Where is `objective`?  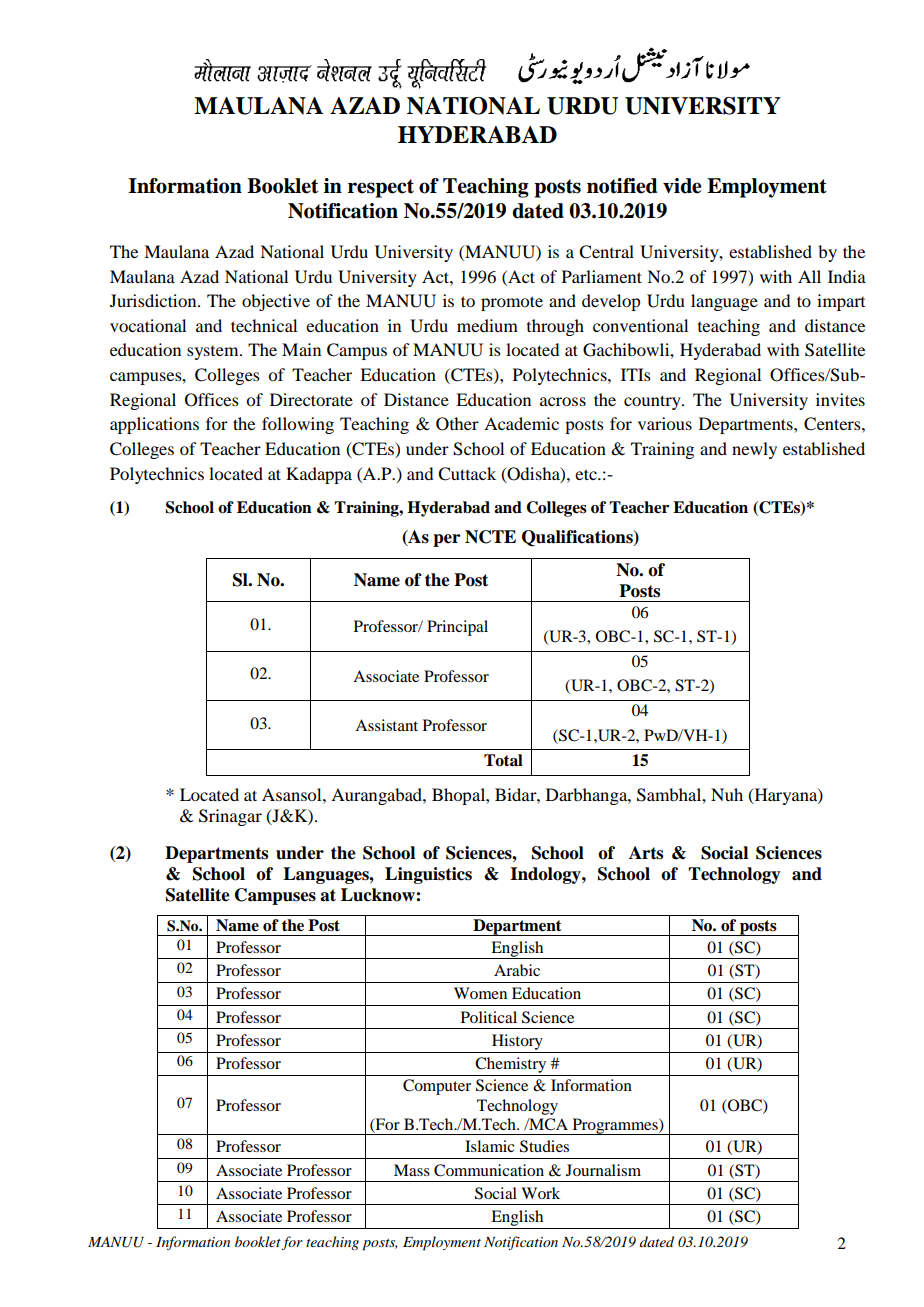
objective is located at coordinates (276, 302).
